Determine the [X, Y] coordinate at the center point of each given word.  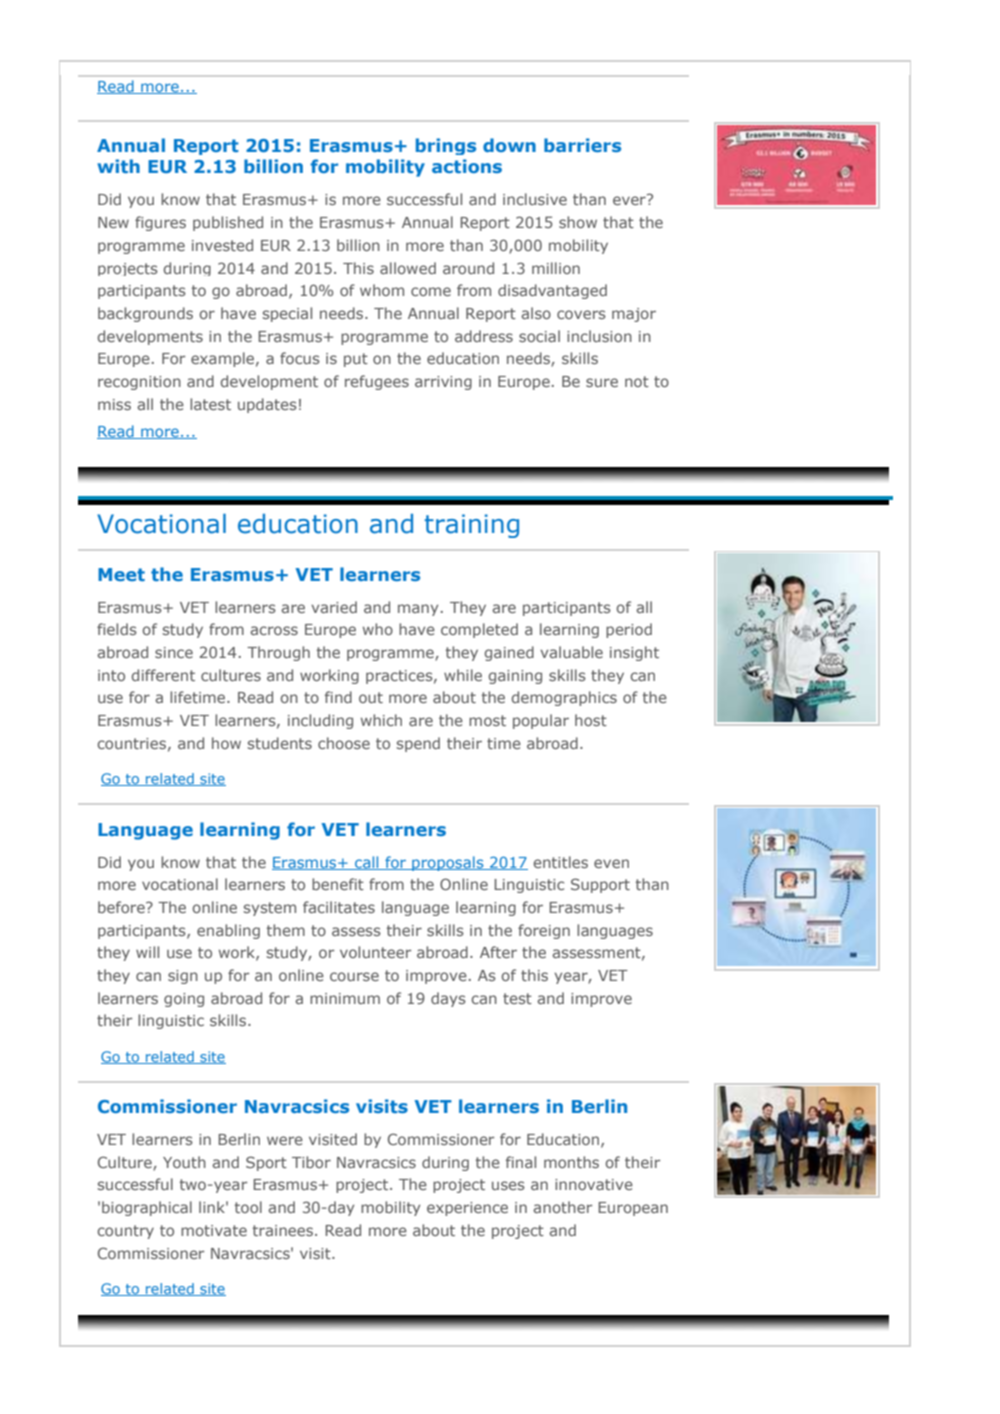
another [562, 1207]
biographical [147, 1208]
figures [160, 223]
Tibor [311, 1162]
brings [446, 146]
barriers [582, 145]
